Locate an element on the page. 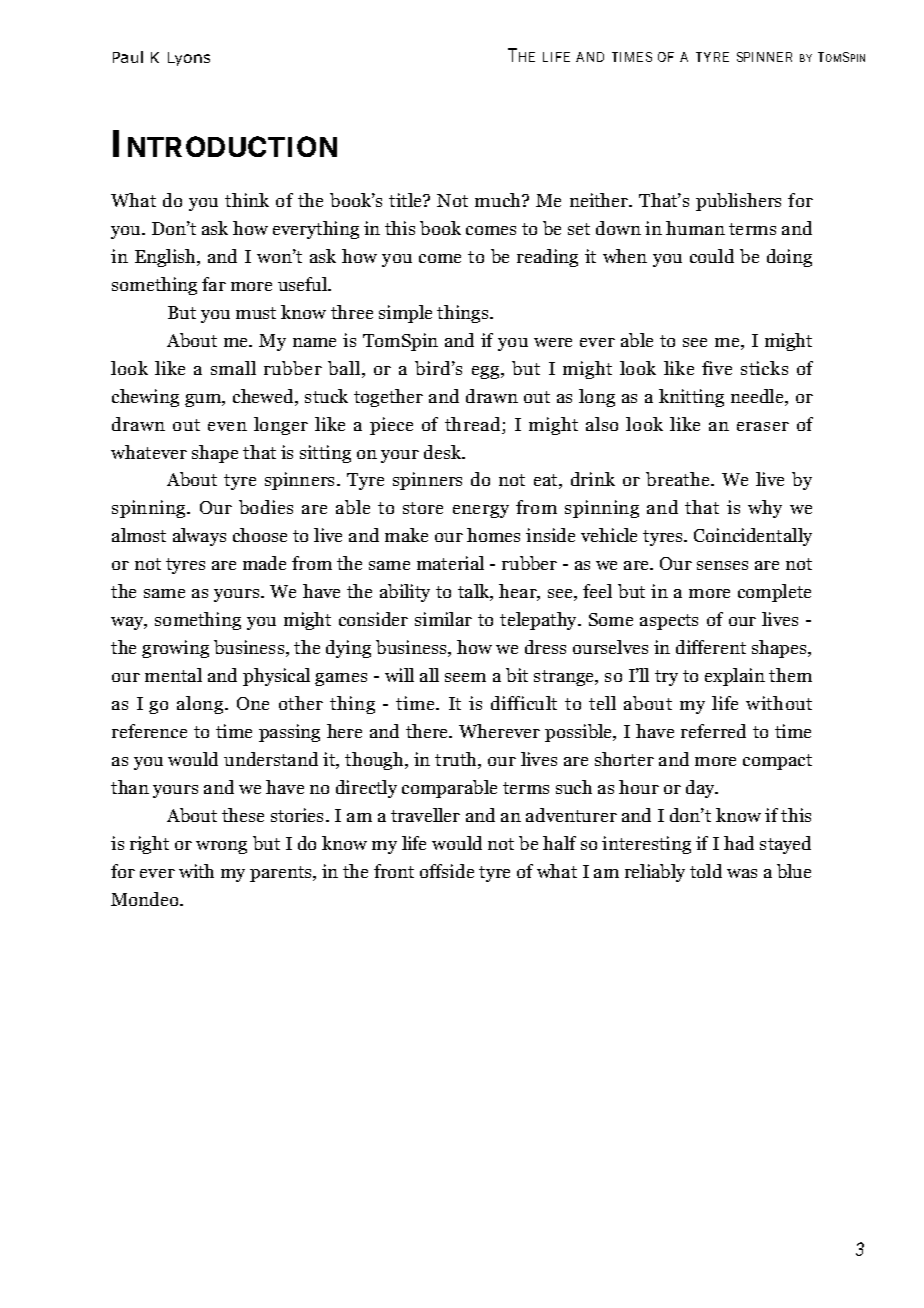  much is located at coordinates (499, 200).
